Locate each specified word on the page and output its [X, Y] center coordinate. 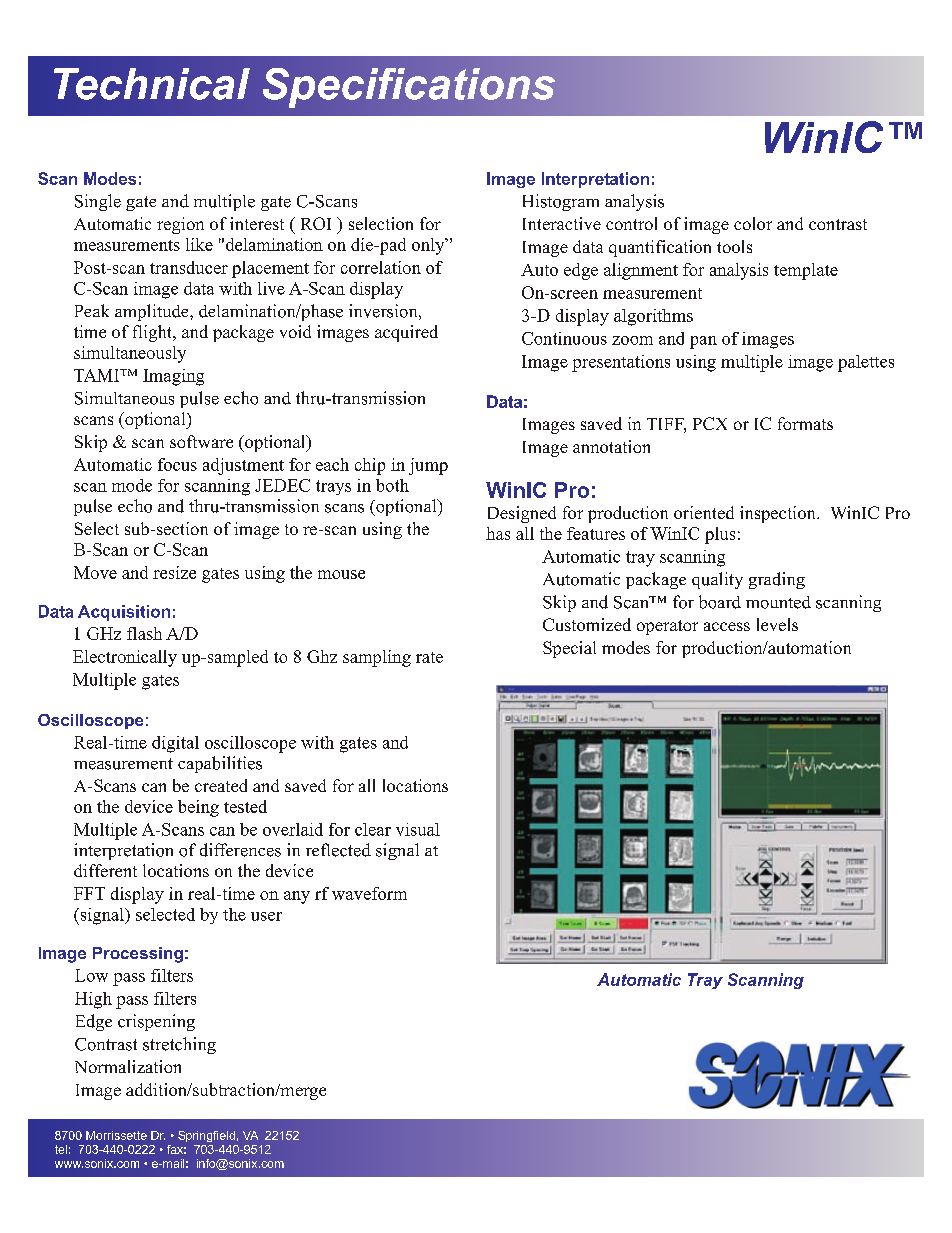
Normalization [128, 1066]
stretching [179, 1045]
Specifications [409, 88]
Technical [152, 84]
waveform [369, 893]
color [753, 223]
